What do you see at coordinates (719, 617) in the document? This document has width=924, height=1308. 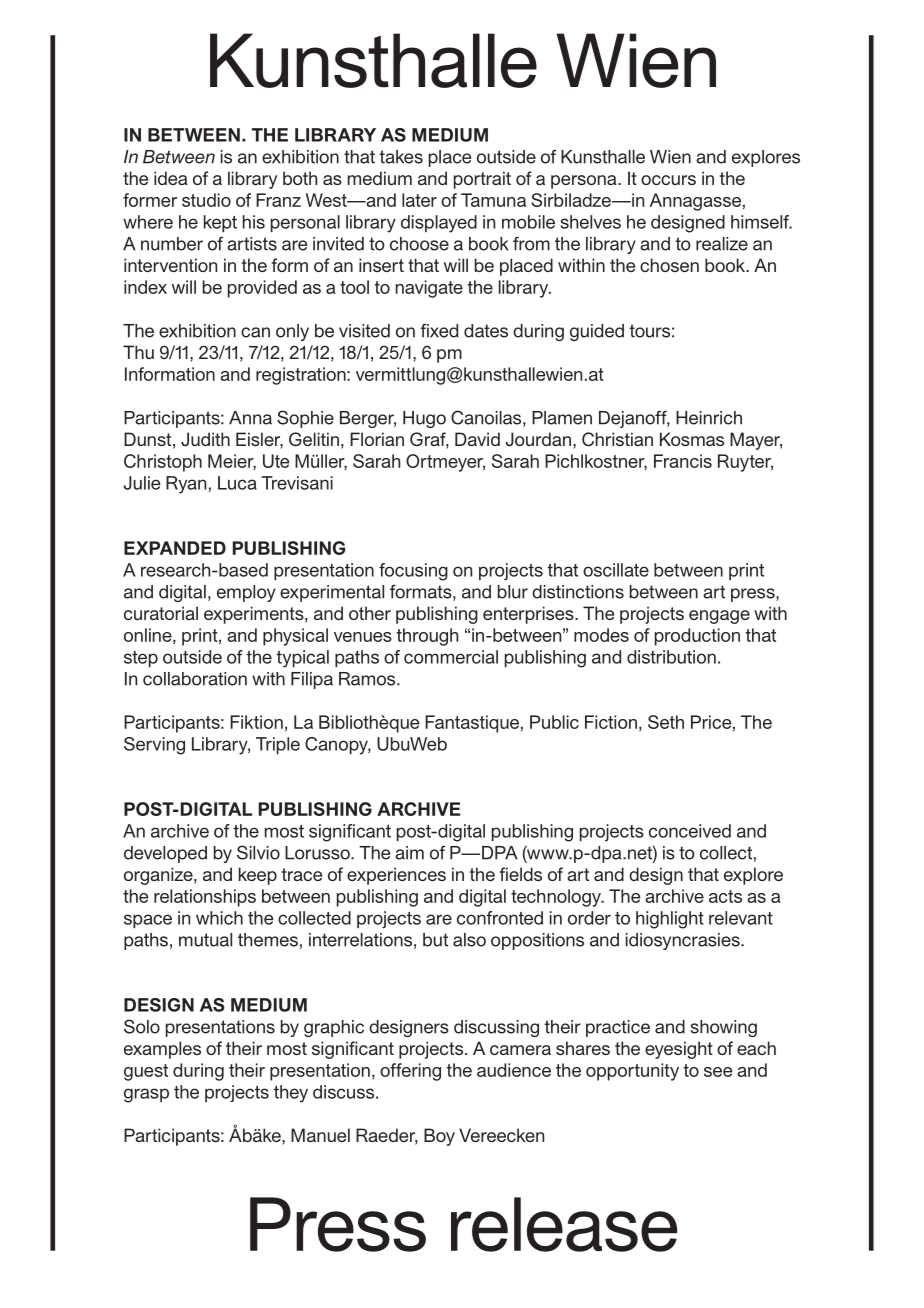 I see `engage` at bounding box center [719, 617].
